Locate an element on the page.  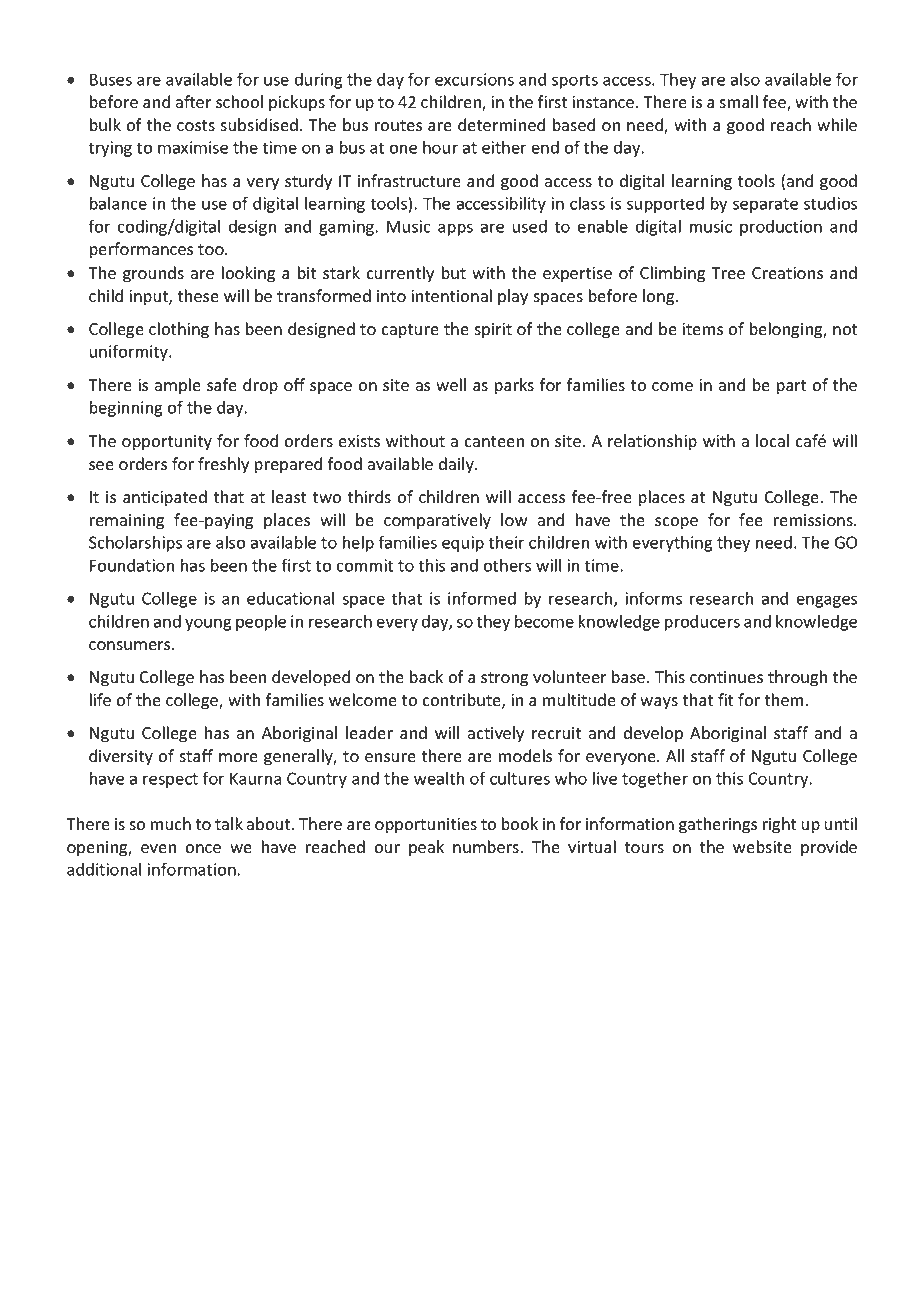
once is located at coordinates (203, 849).
